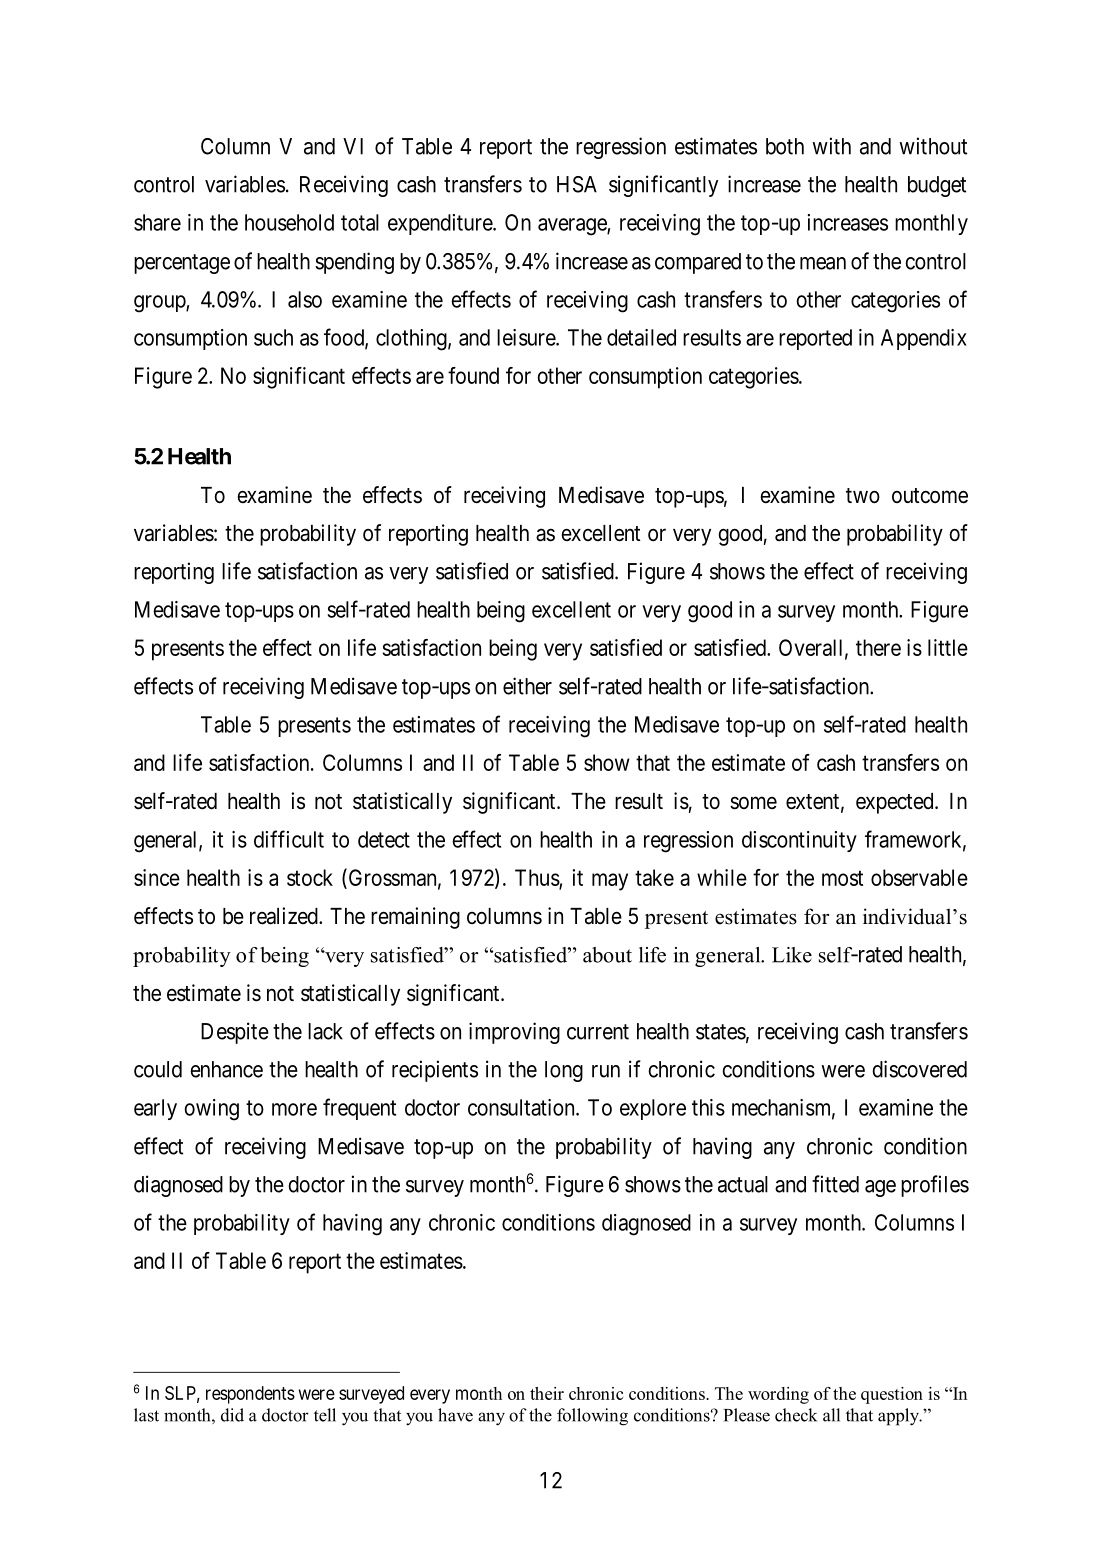 The image size is (1101, 1558). Describe the element at coordinates (577, 184) in the screenshot. I see `HSA` at that location.
